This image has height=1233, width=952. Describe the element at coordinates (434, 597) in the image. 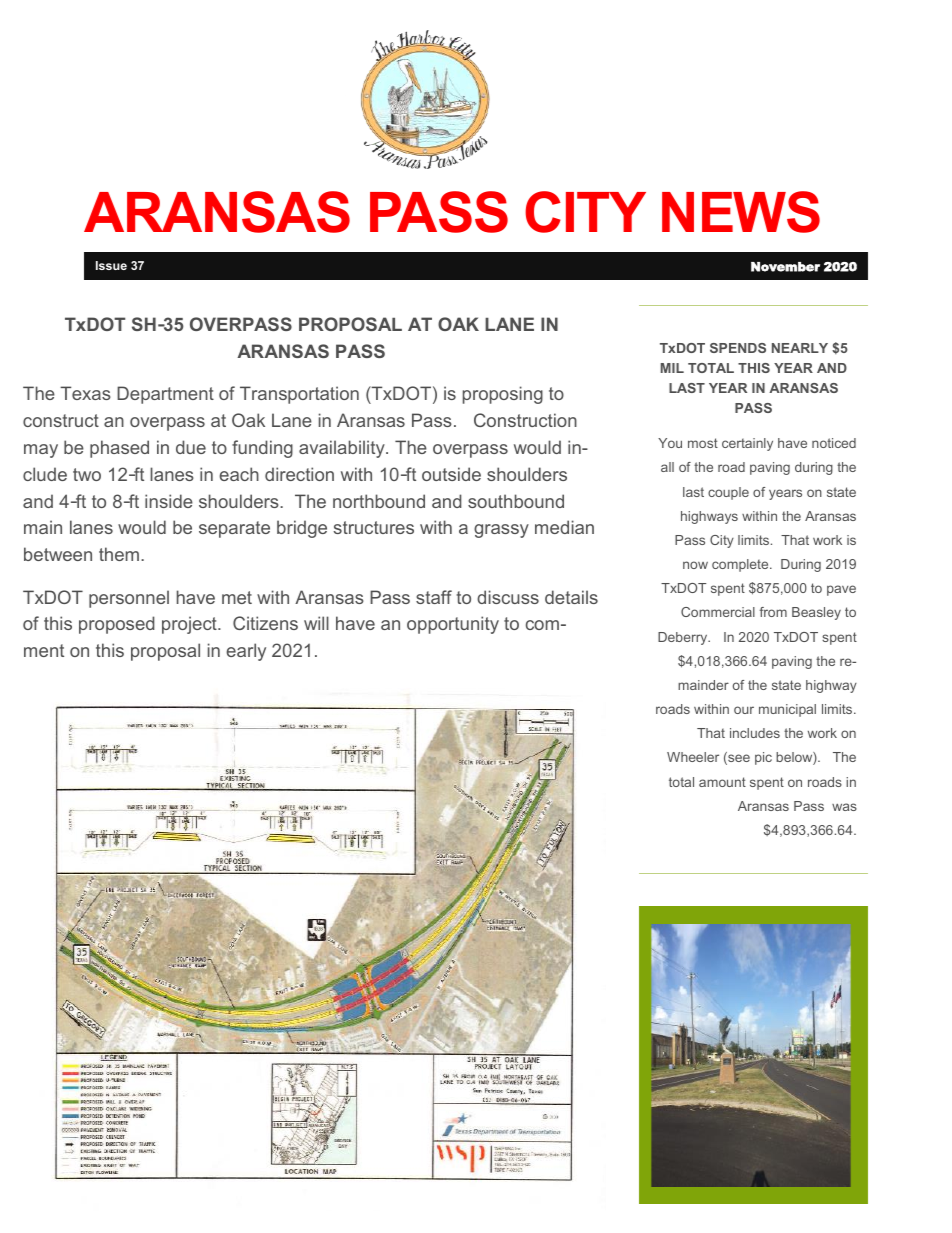

I see `staff` at that location.
